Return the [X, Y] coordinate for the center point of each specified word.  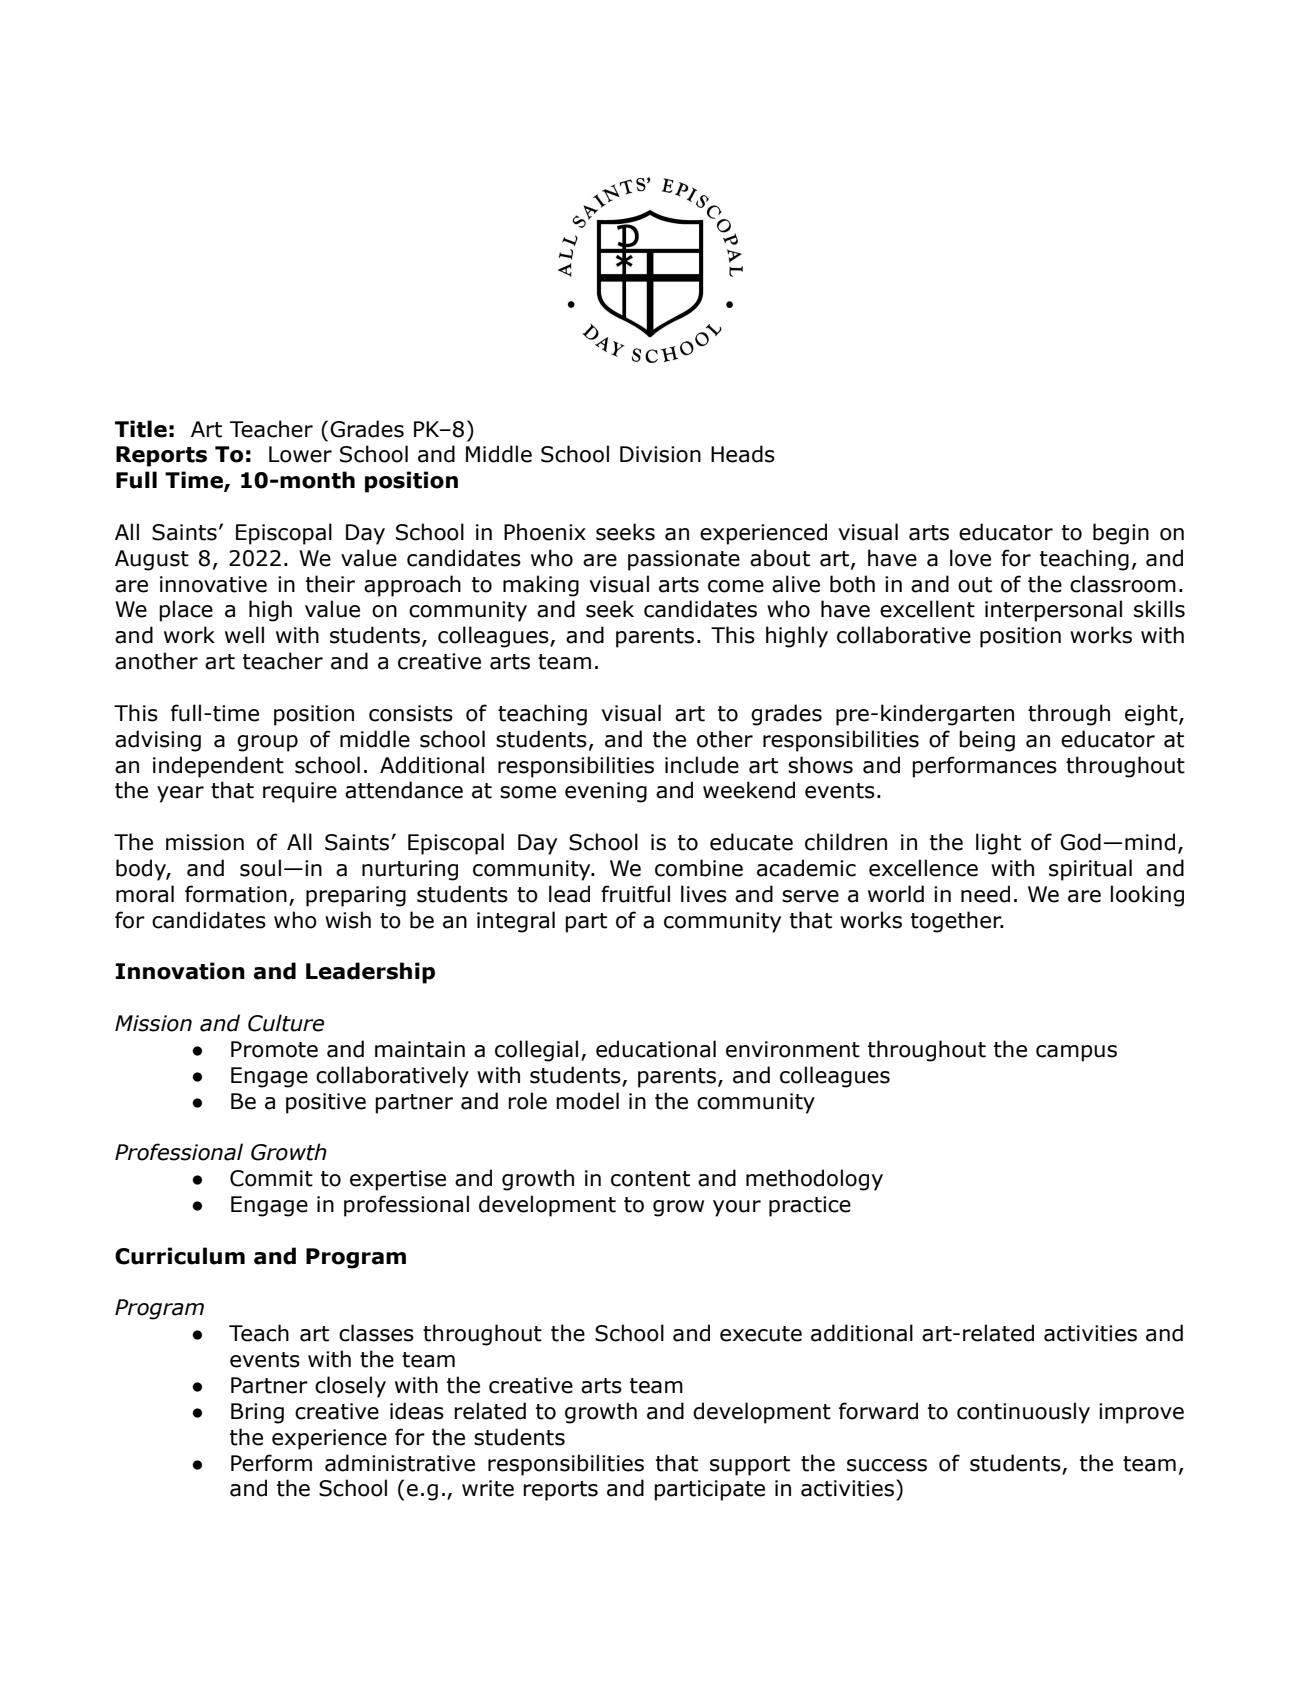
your [737, 1208]
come [736, 586]
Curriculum [180, 1256]
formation [236, 894]
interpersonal [1053, 611]
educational [656, 1049]
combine [699, 868]
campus [1076, 1053]
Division [660, 454]
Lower [300, 454]
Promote [274, 1049]
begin [1121, 534]
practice [810, 1206]
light [998, 844]
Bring [257, 1413]
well [244, 635]
